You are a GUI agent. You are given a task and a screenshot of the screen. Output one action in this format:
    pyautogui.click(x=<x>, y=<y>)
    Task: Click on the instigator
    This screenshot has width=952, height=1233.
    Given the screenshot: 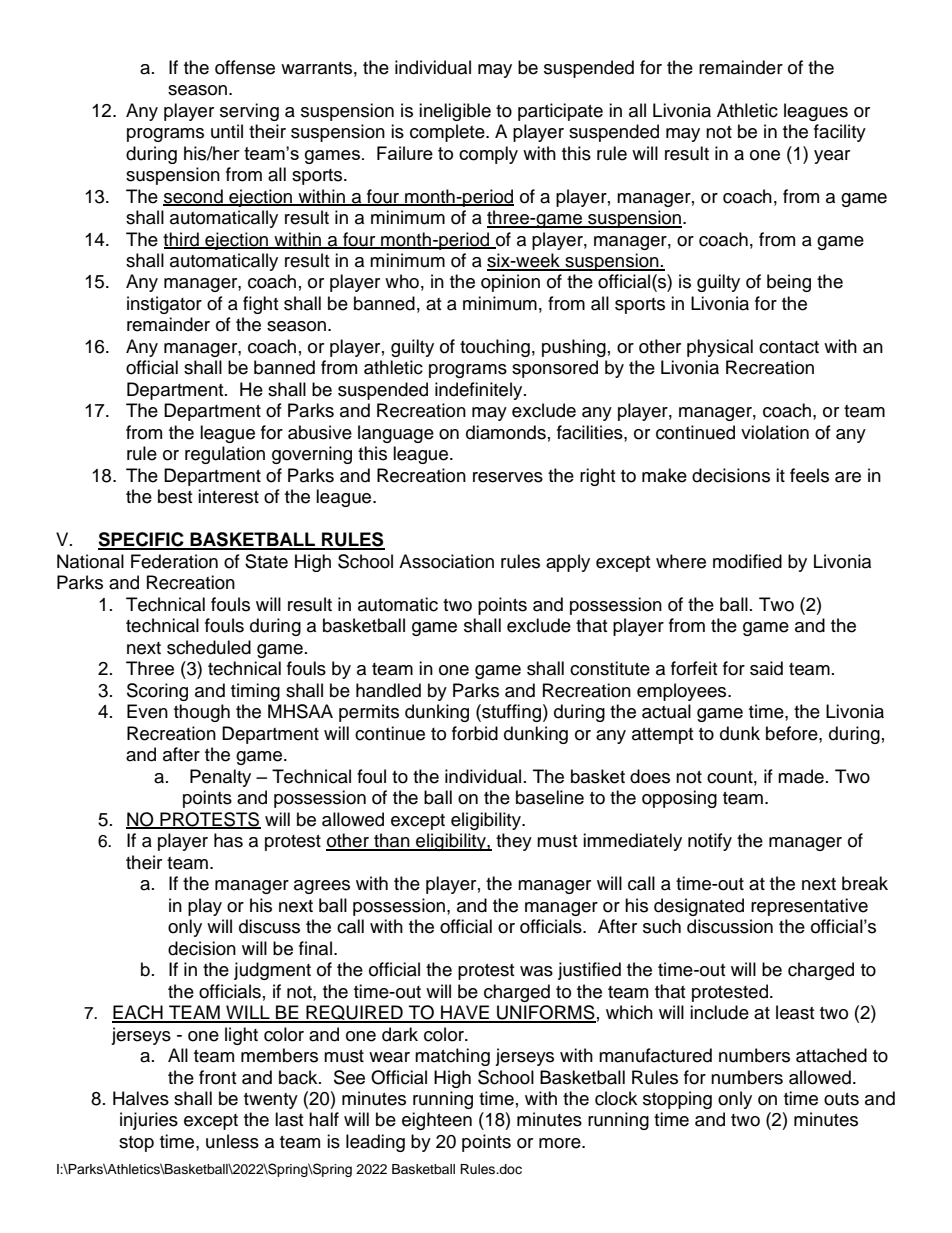 What is the action you would take?
    pyautogui.click(x=164, y=305)
